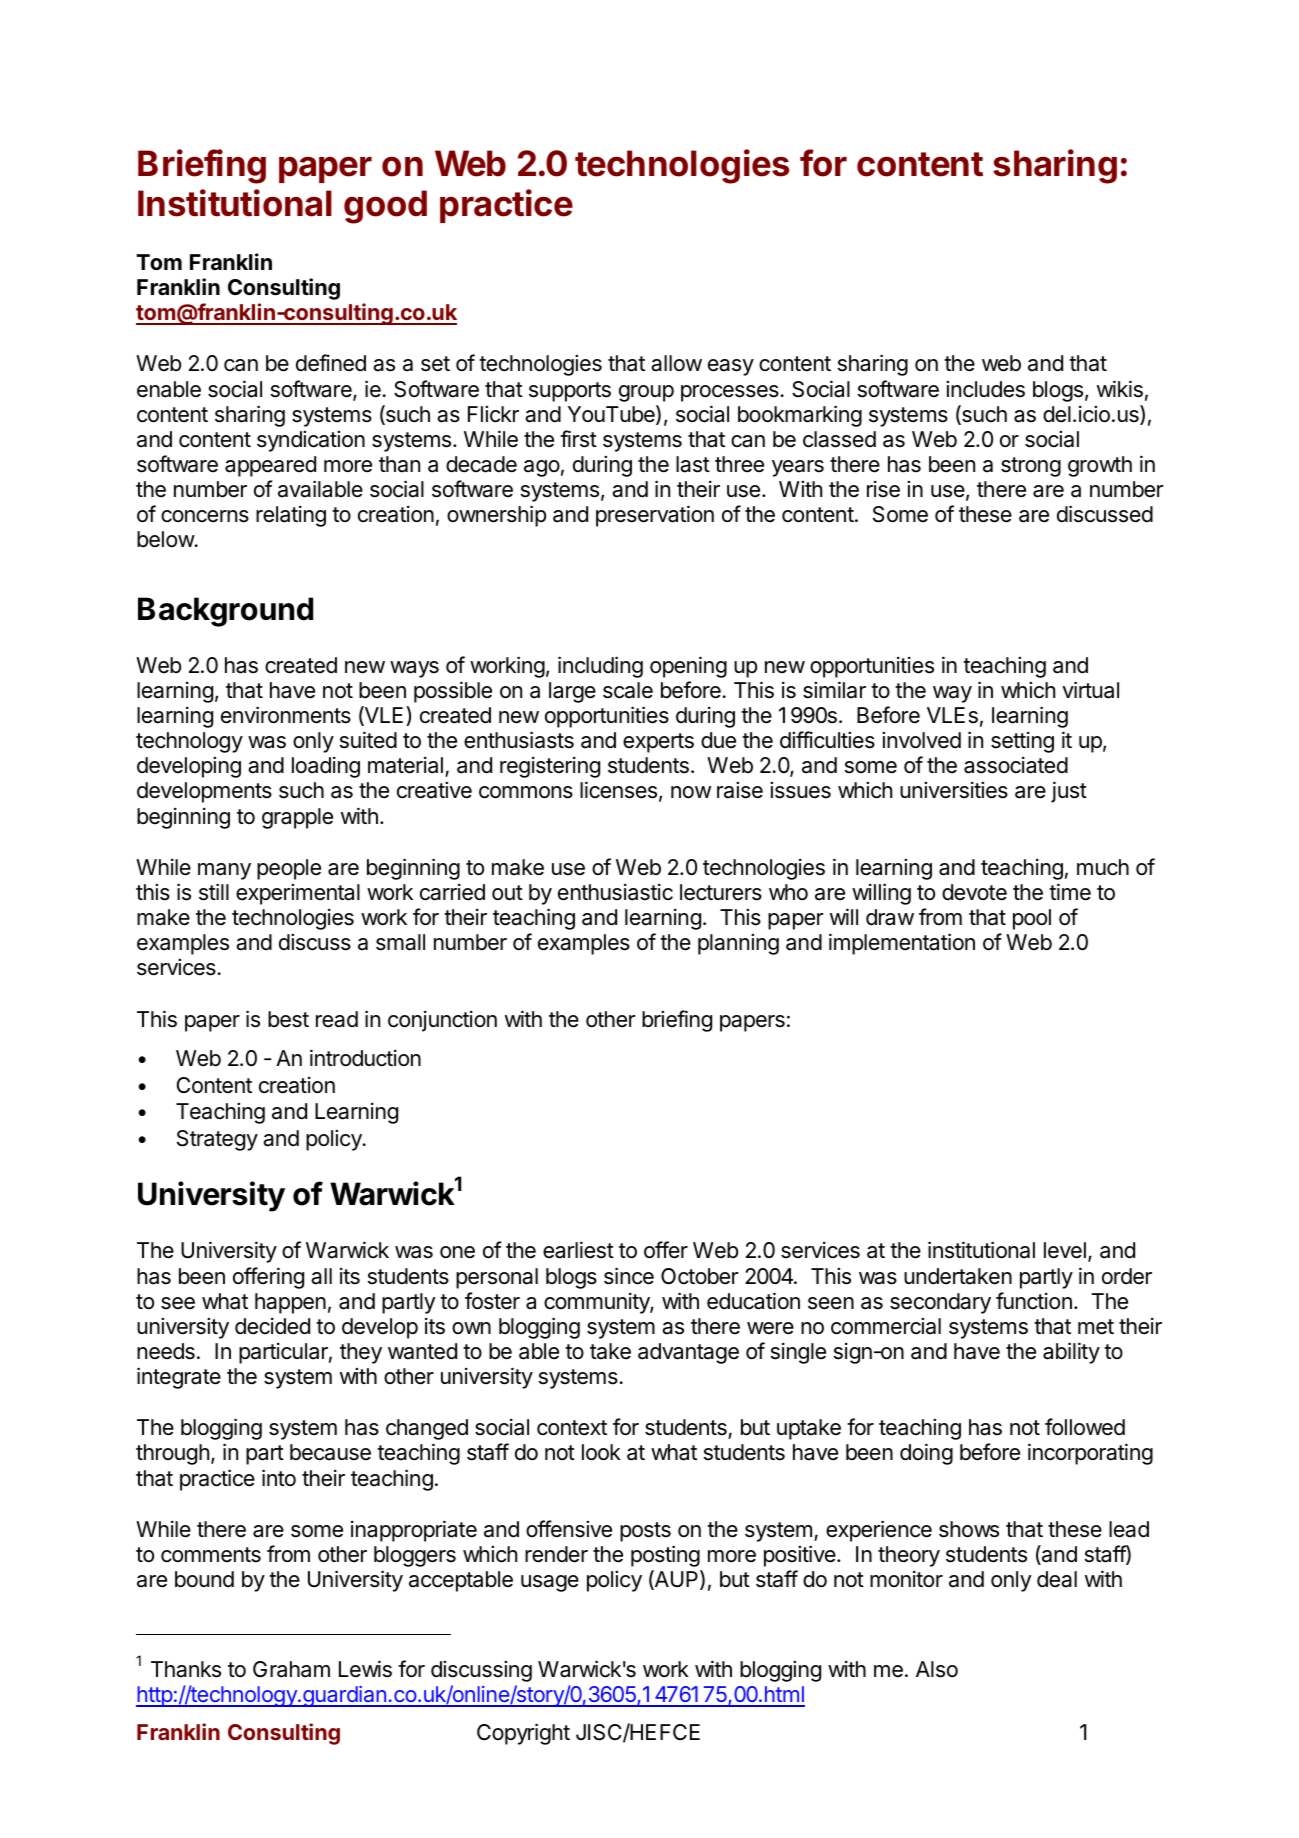  I want to click on good, so click(385, 207).
